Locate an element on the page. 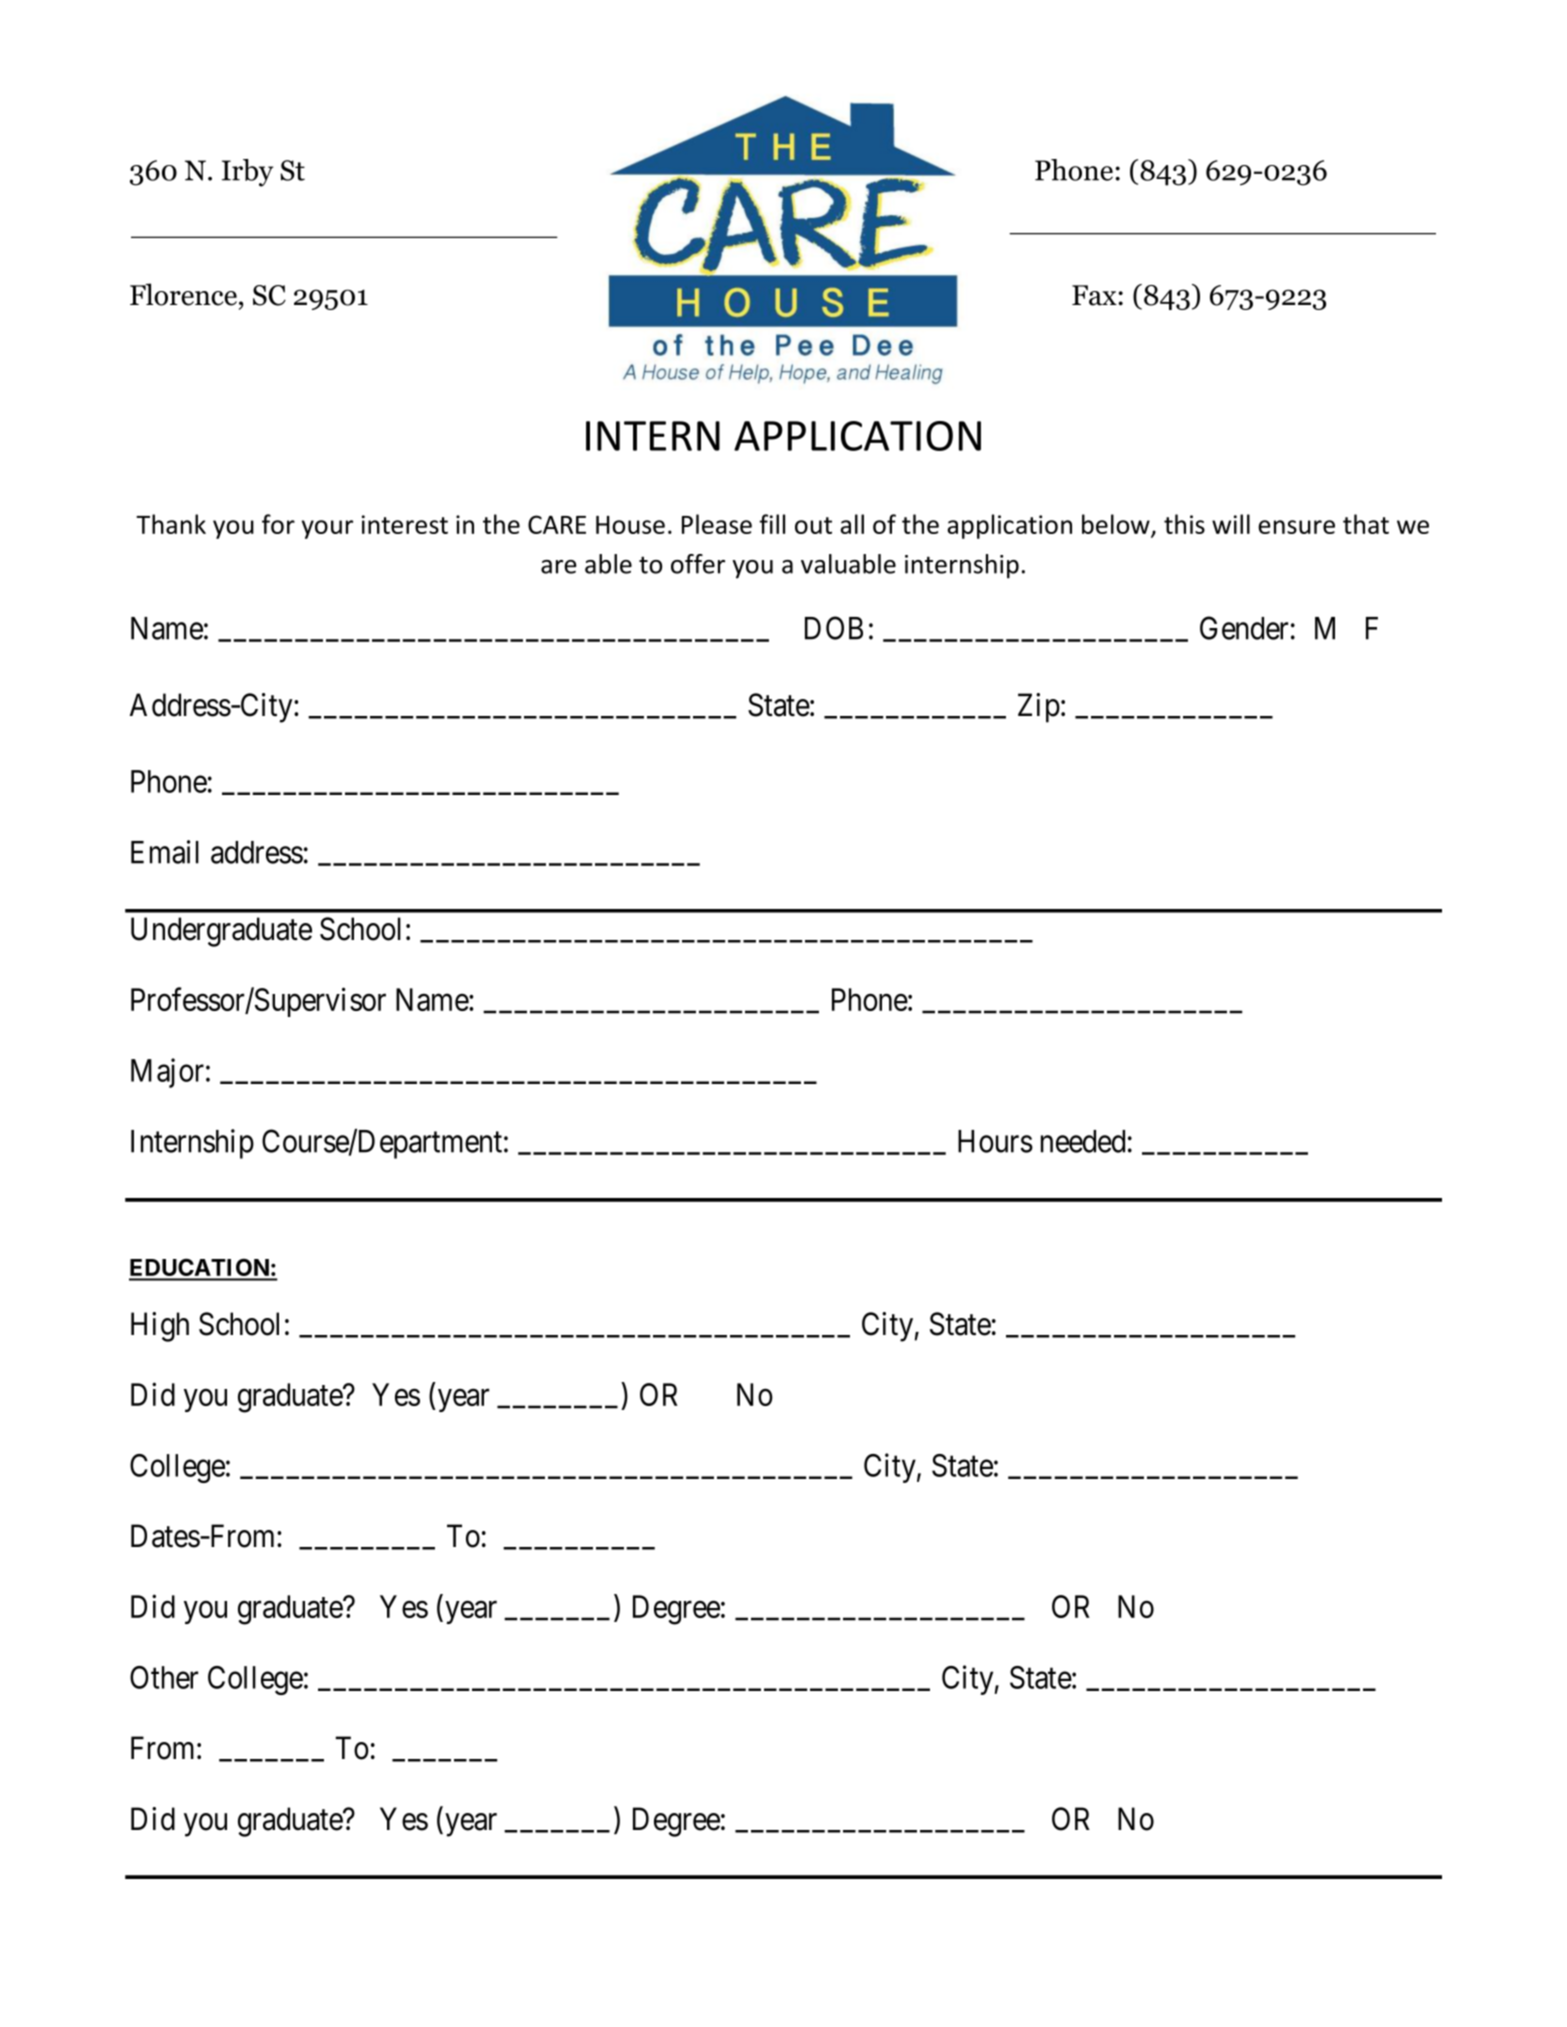  DOB is located at coordinates (834, 628).
